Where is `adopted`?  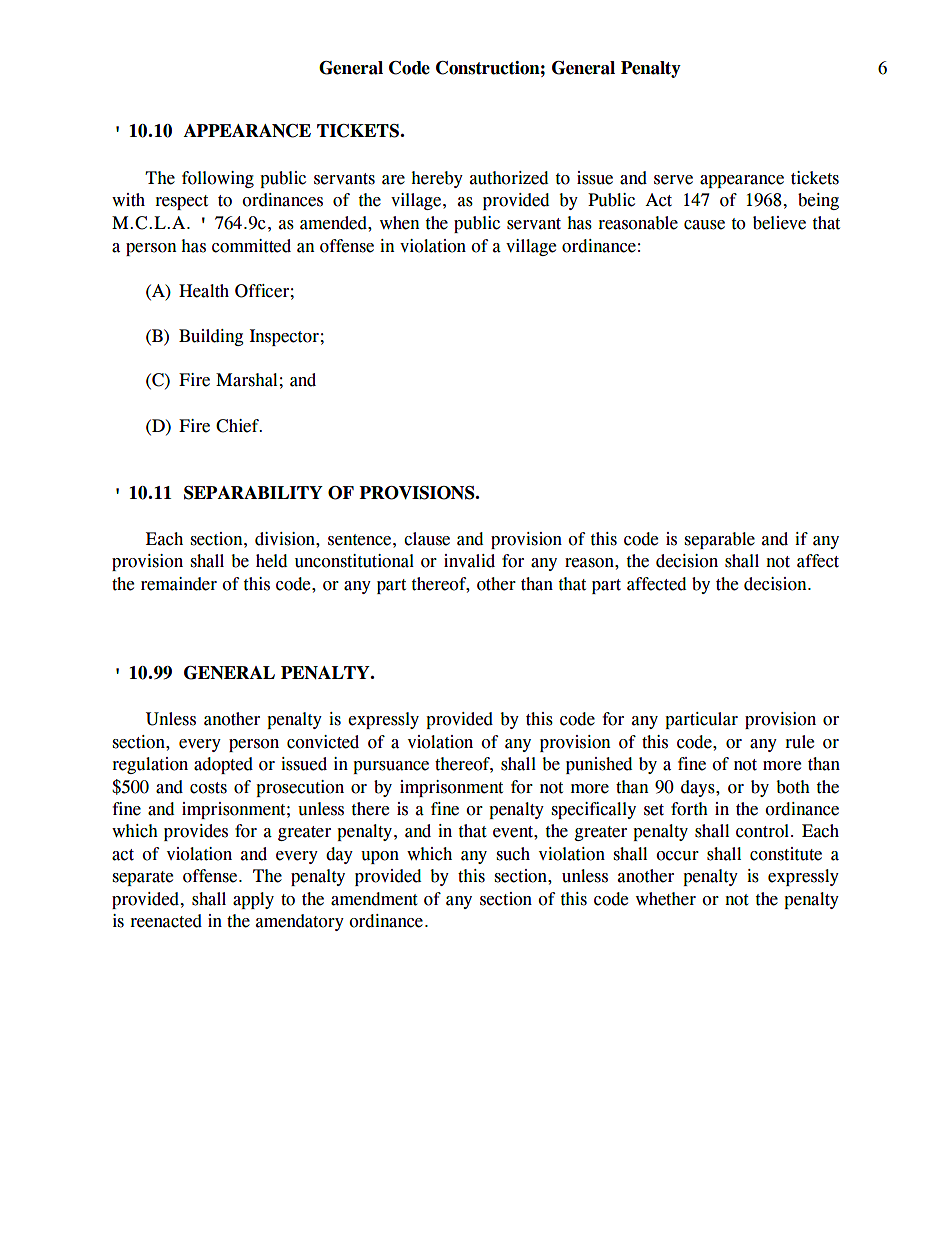 adopted is located at coordinates (223, 765).
